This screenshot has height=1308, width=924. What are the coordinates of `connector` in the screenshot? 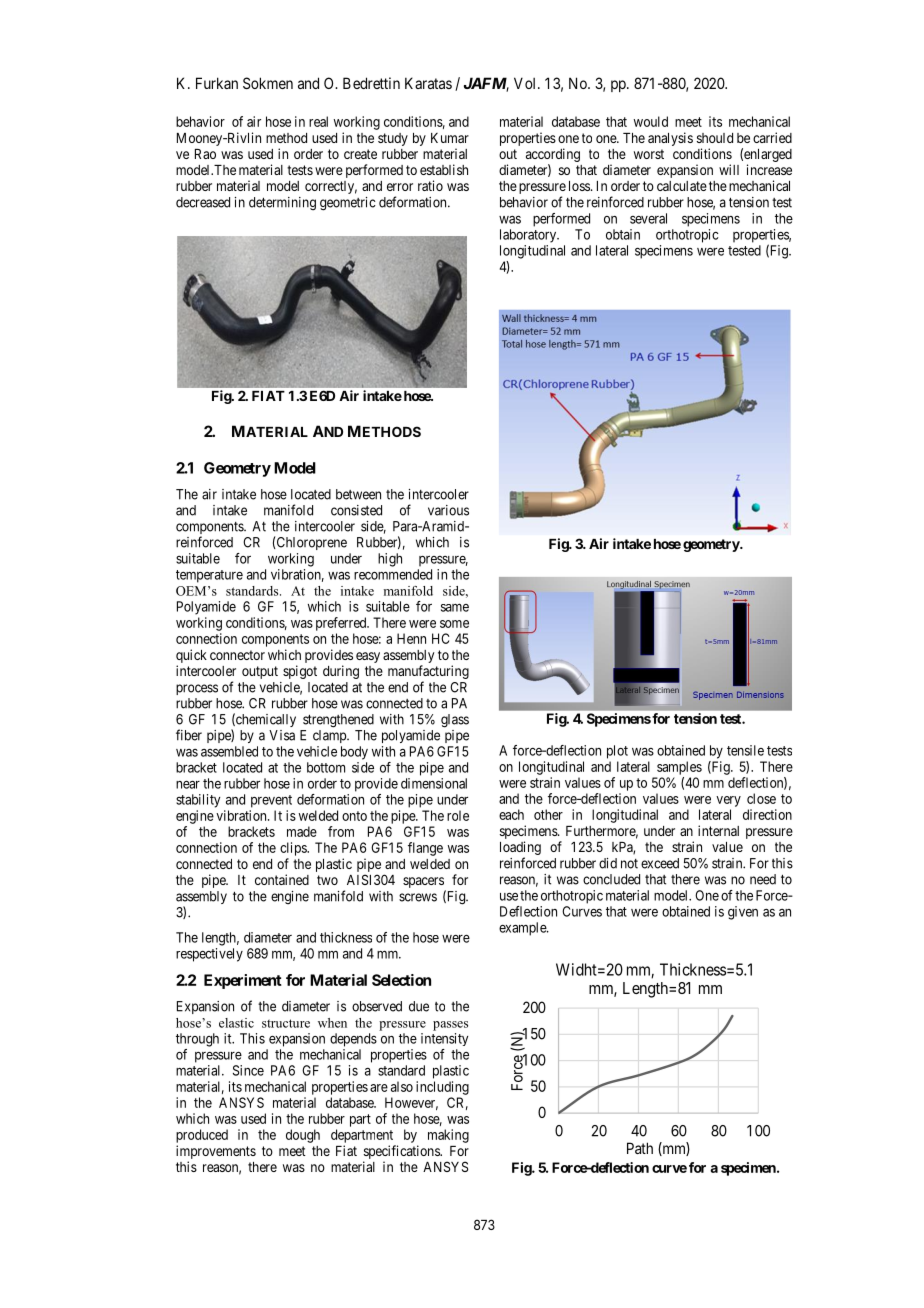 It's located at (237, 655).
